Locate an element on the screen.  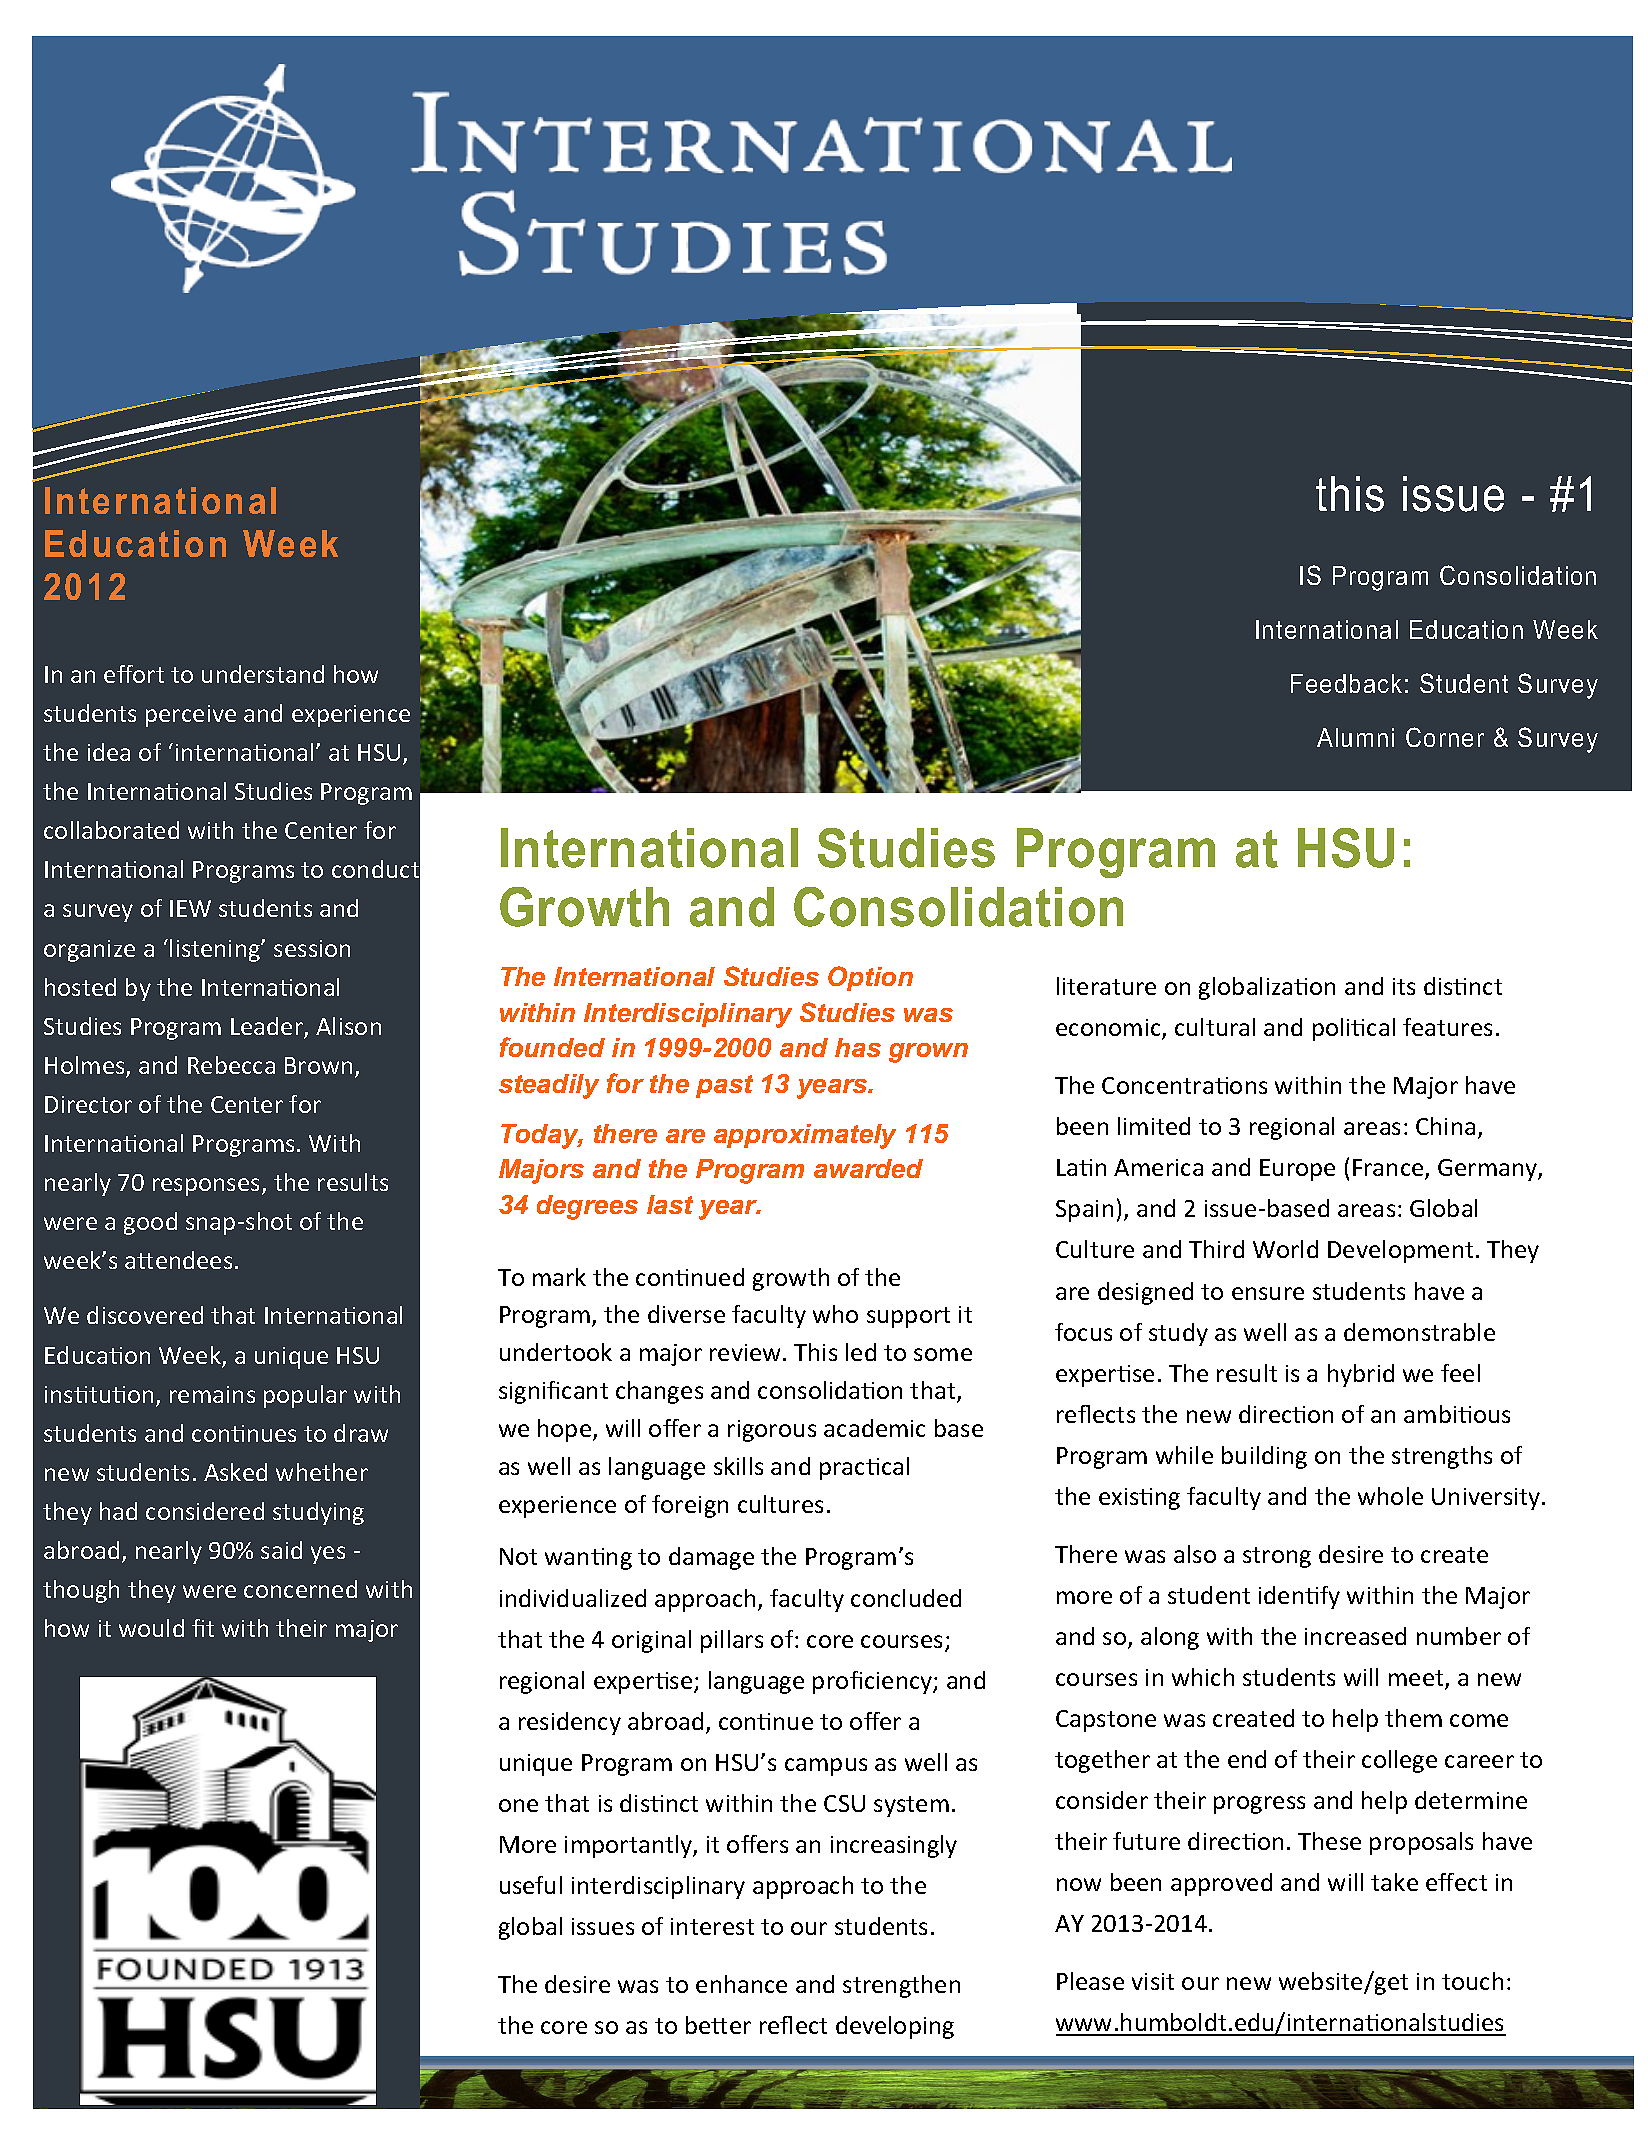
increased is located at coordinates (1355, 1636).
